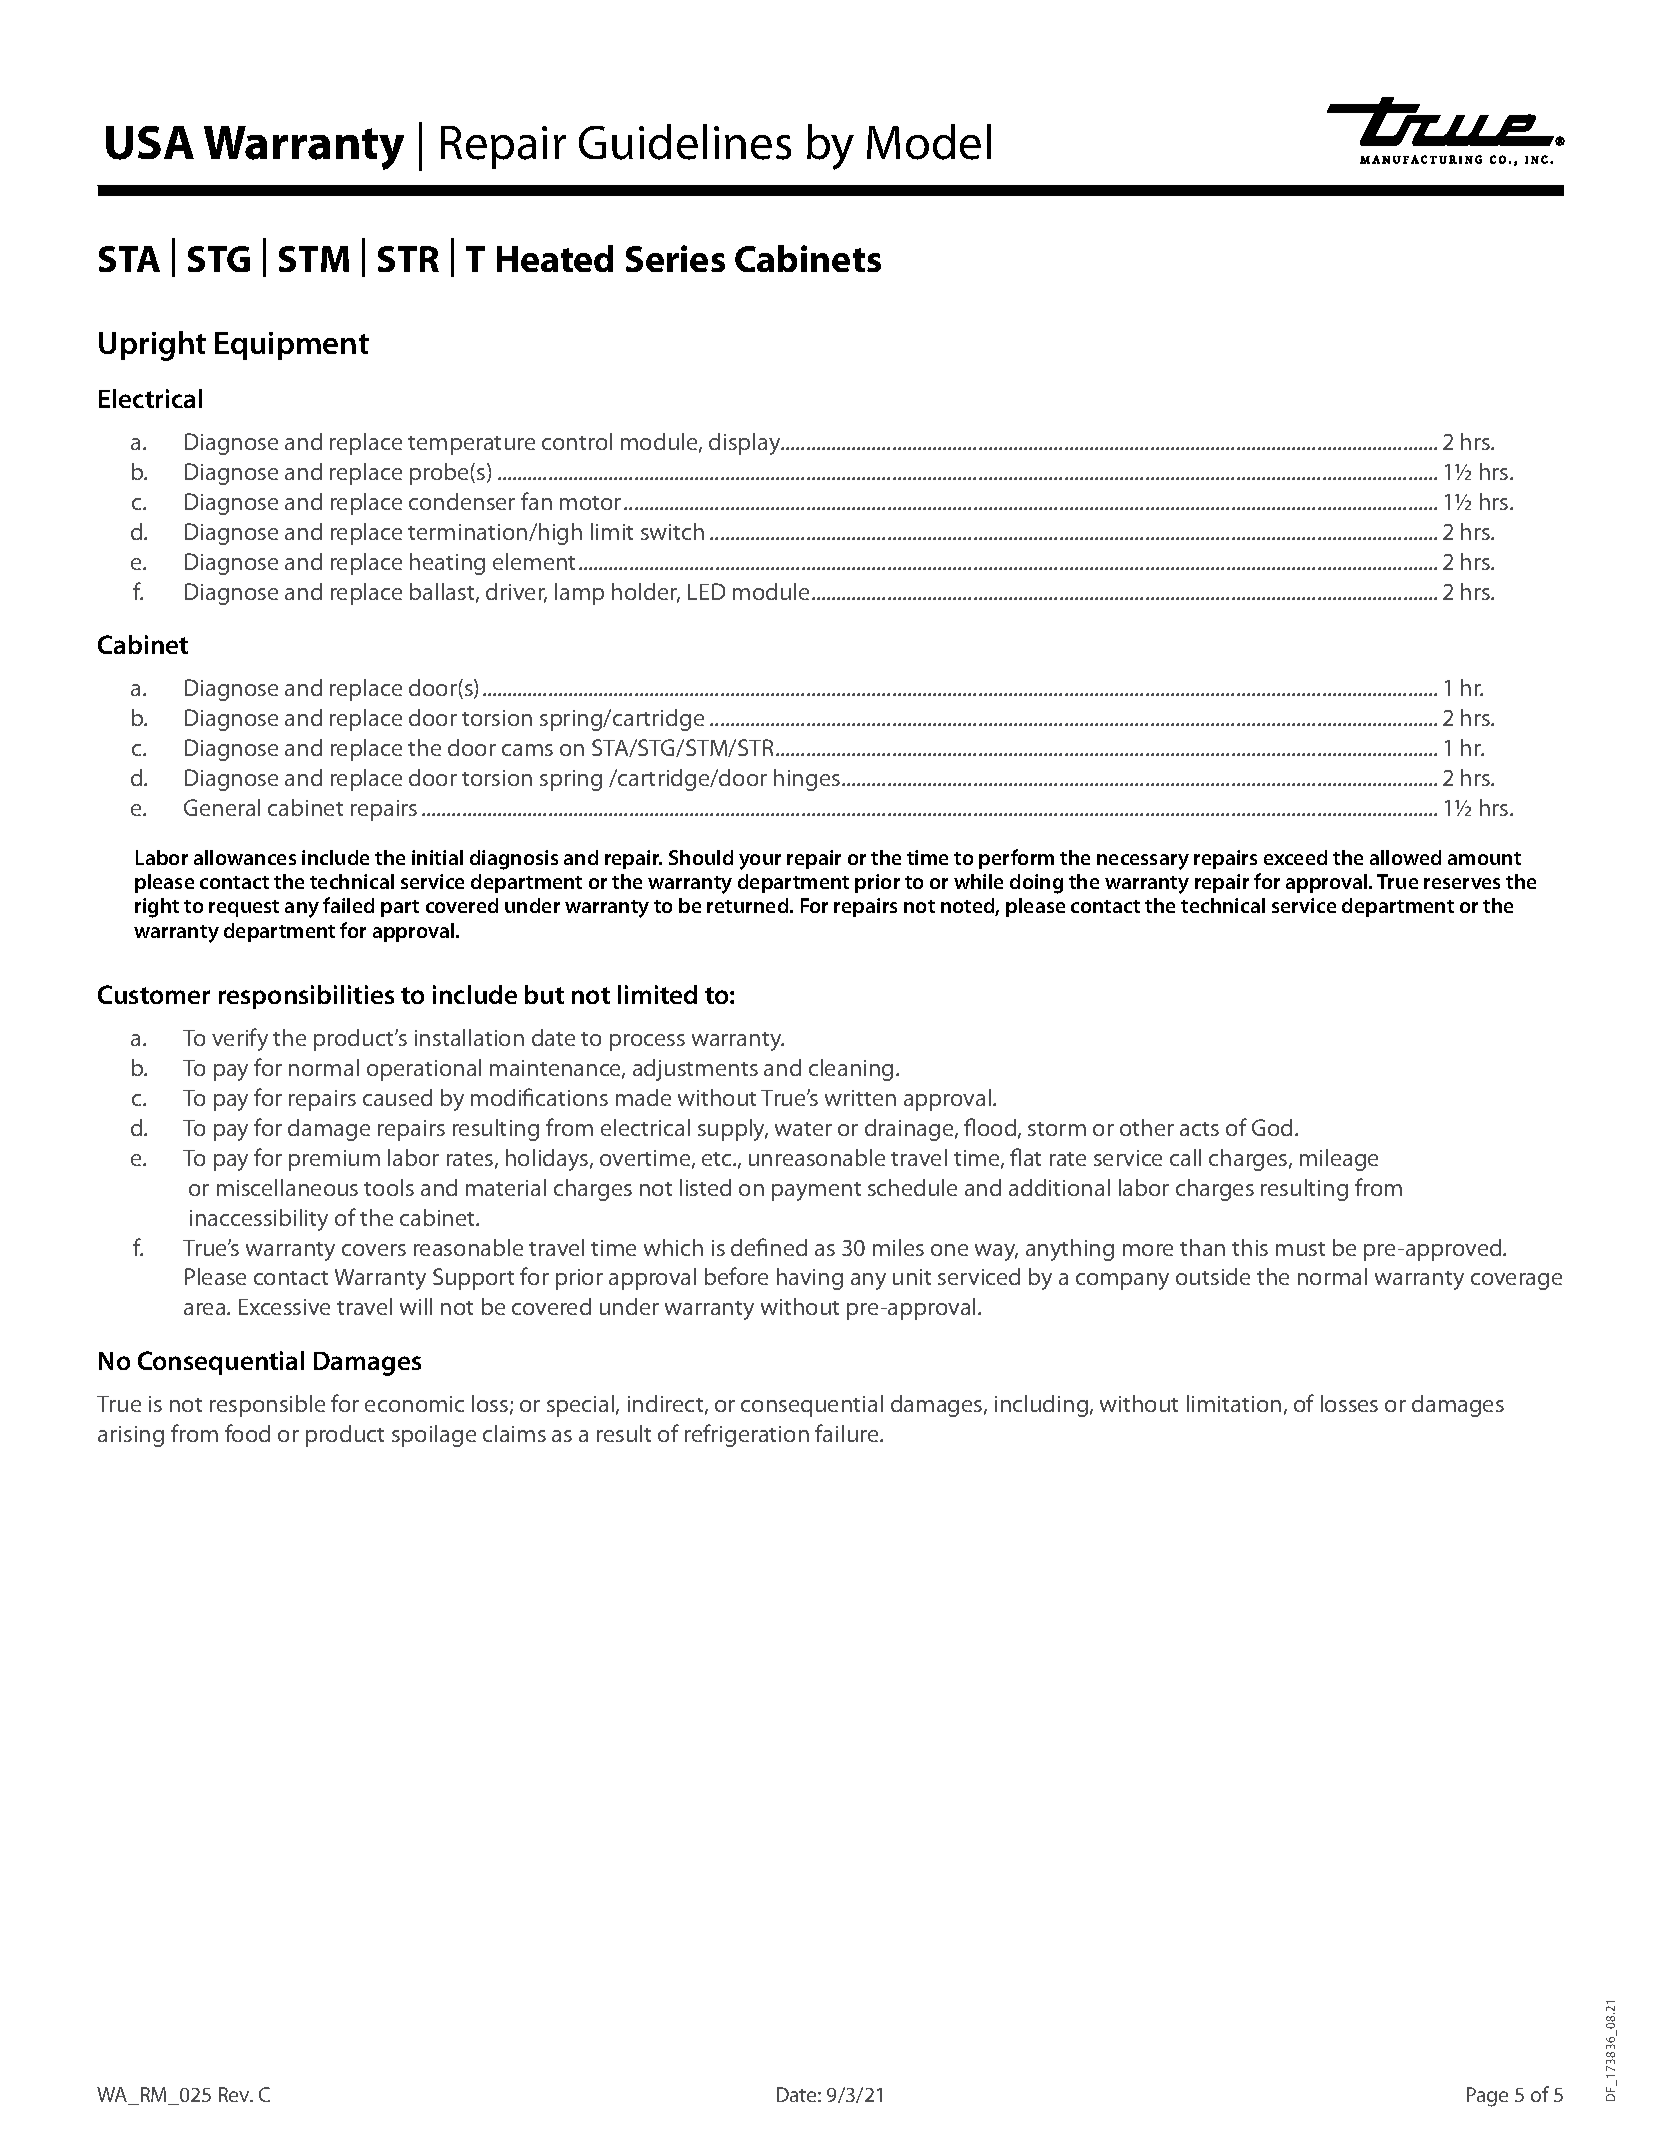  What do you see at coordinates (760, 862) in the screenshot?
I see `your` at bounding box center [760, 862].
